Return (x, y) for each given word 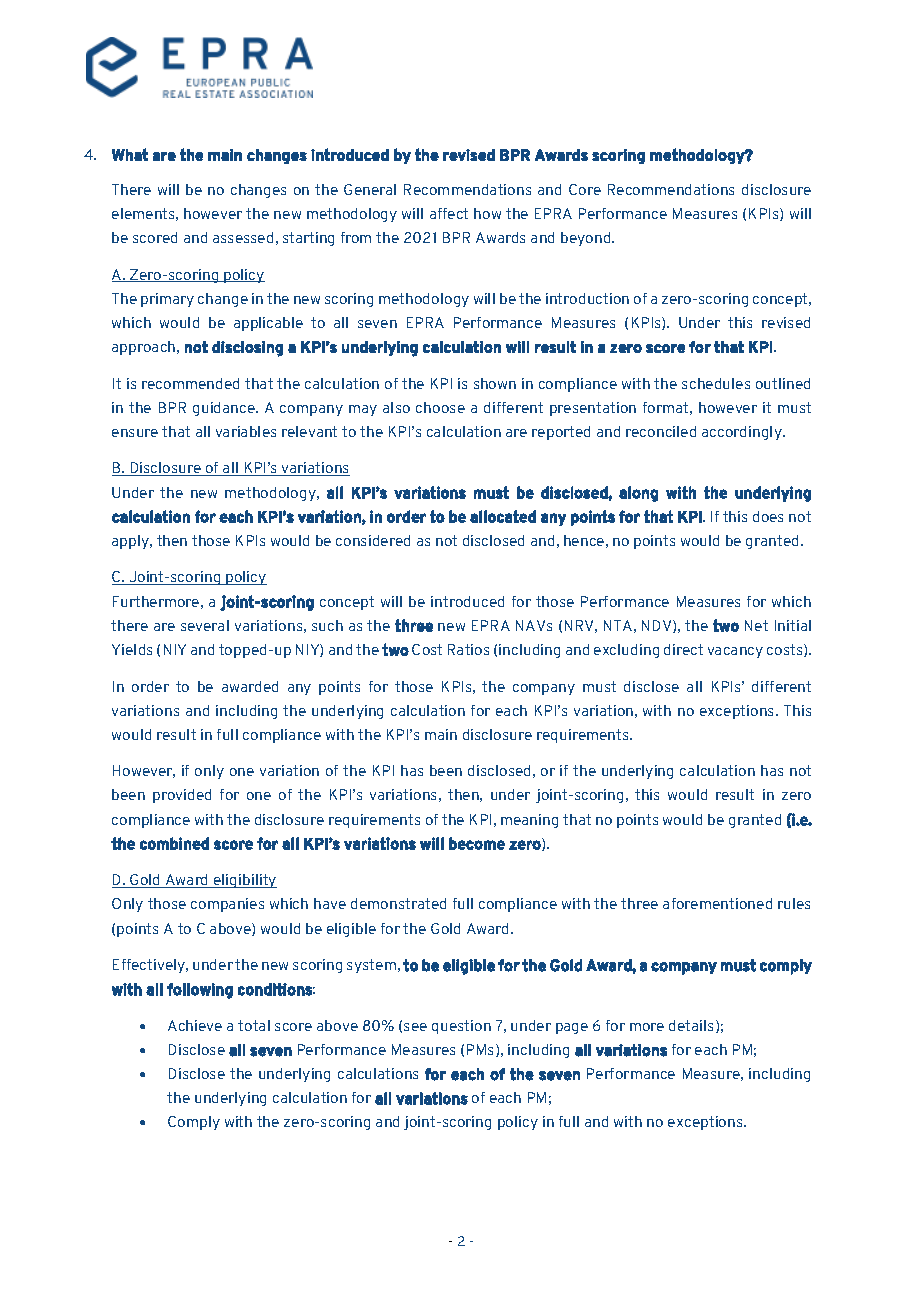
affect (449, 213)
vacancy (735, 652)
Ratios (468, 649)
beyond (587, 239)
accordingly (743, 433)
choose (440, 407)
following (200, 991)
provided (182, 796)
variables (246, 431)
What (130, 154)
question (461, 1027)
